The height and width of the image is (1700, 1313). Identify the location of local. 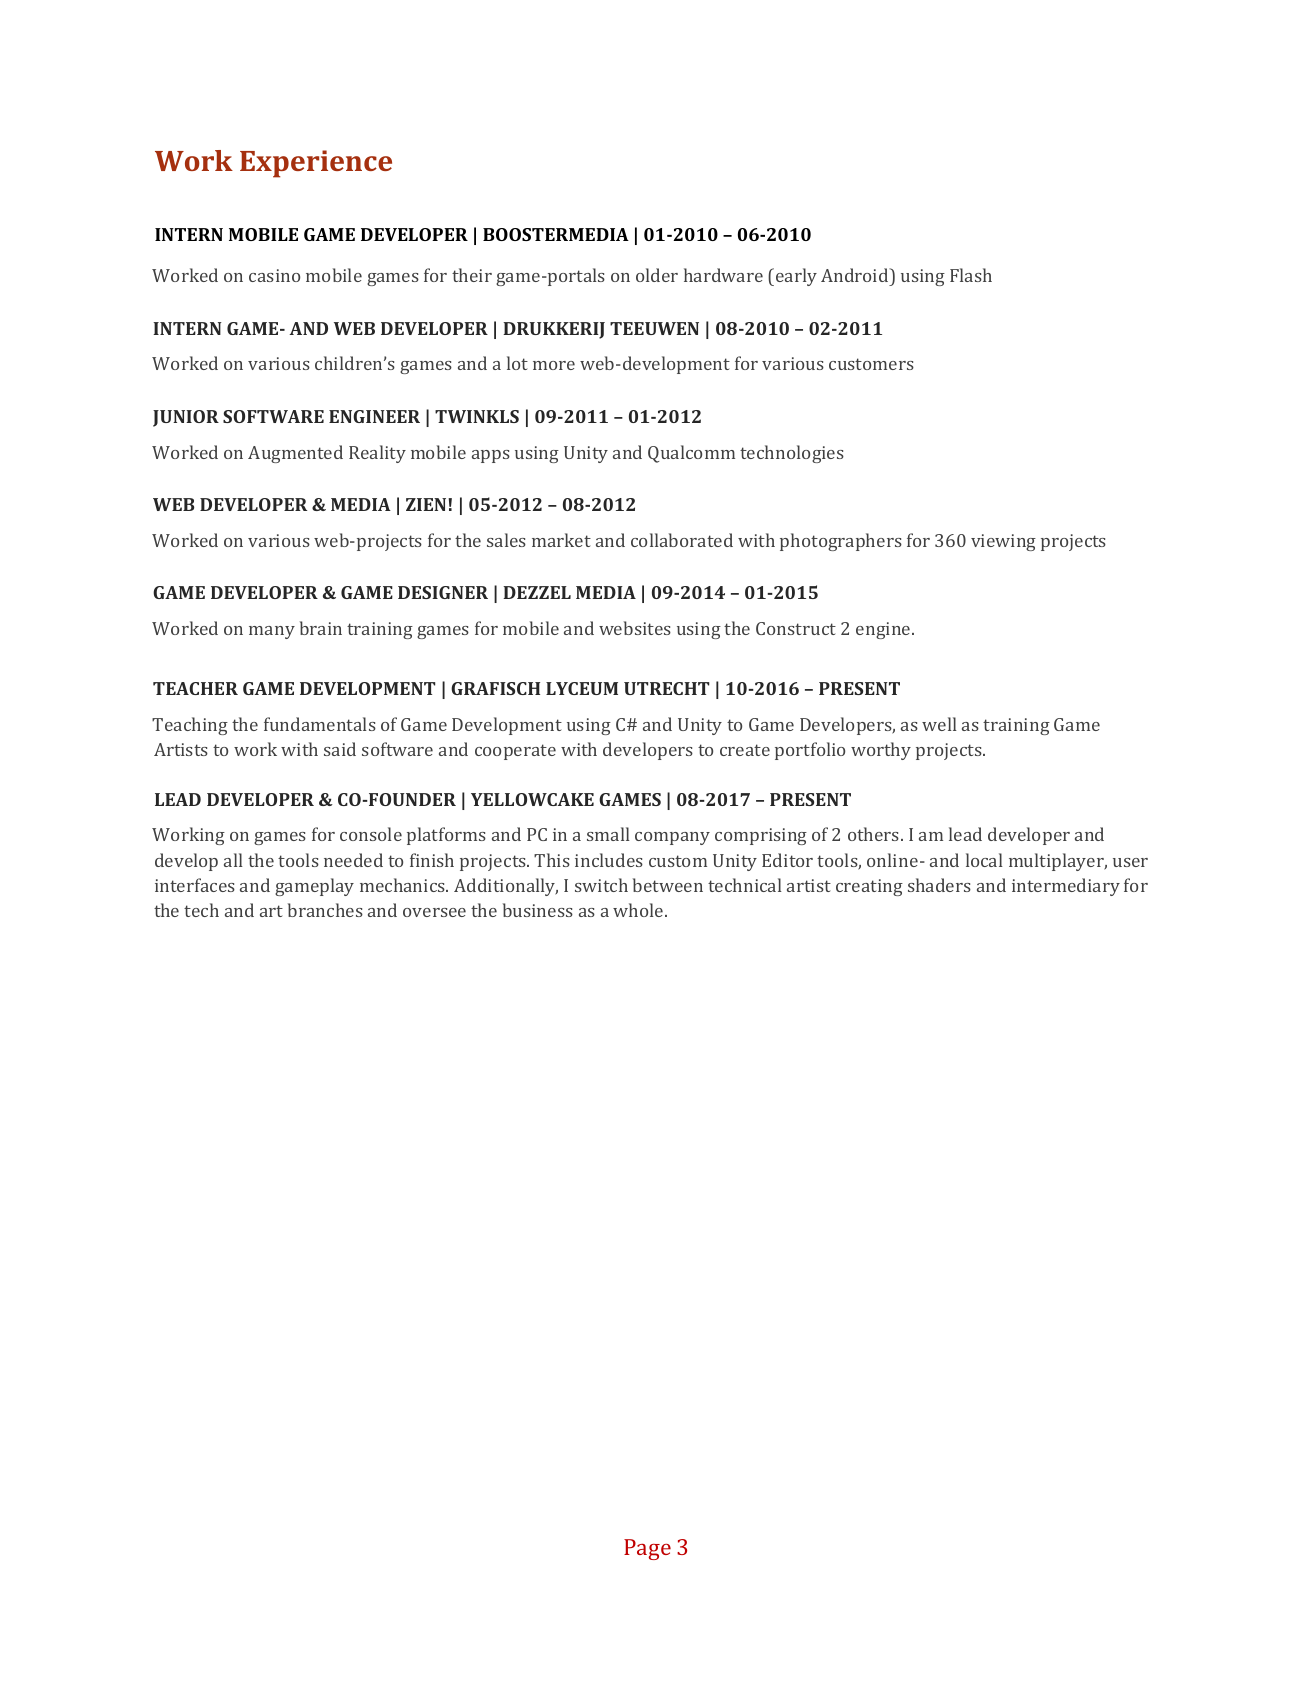
(984, 860).
